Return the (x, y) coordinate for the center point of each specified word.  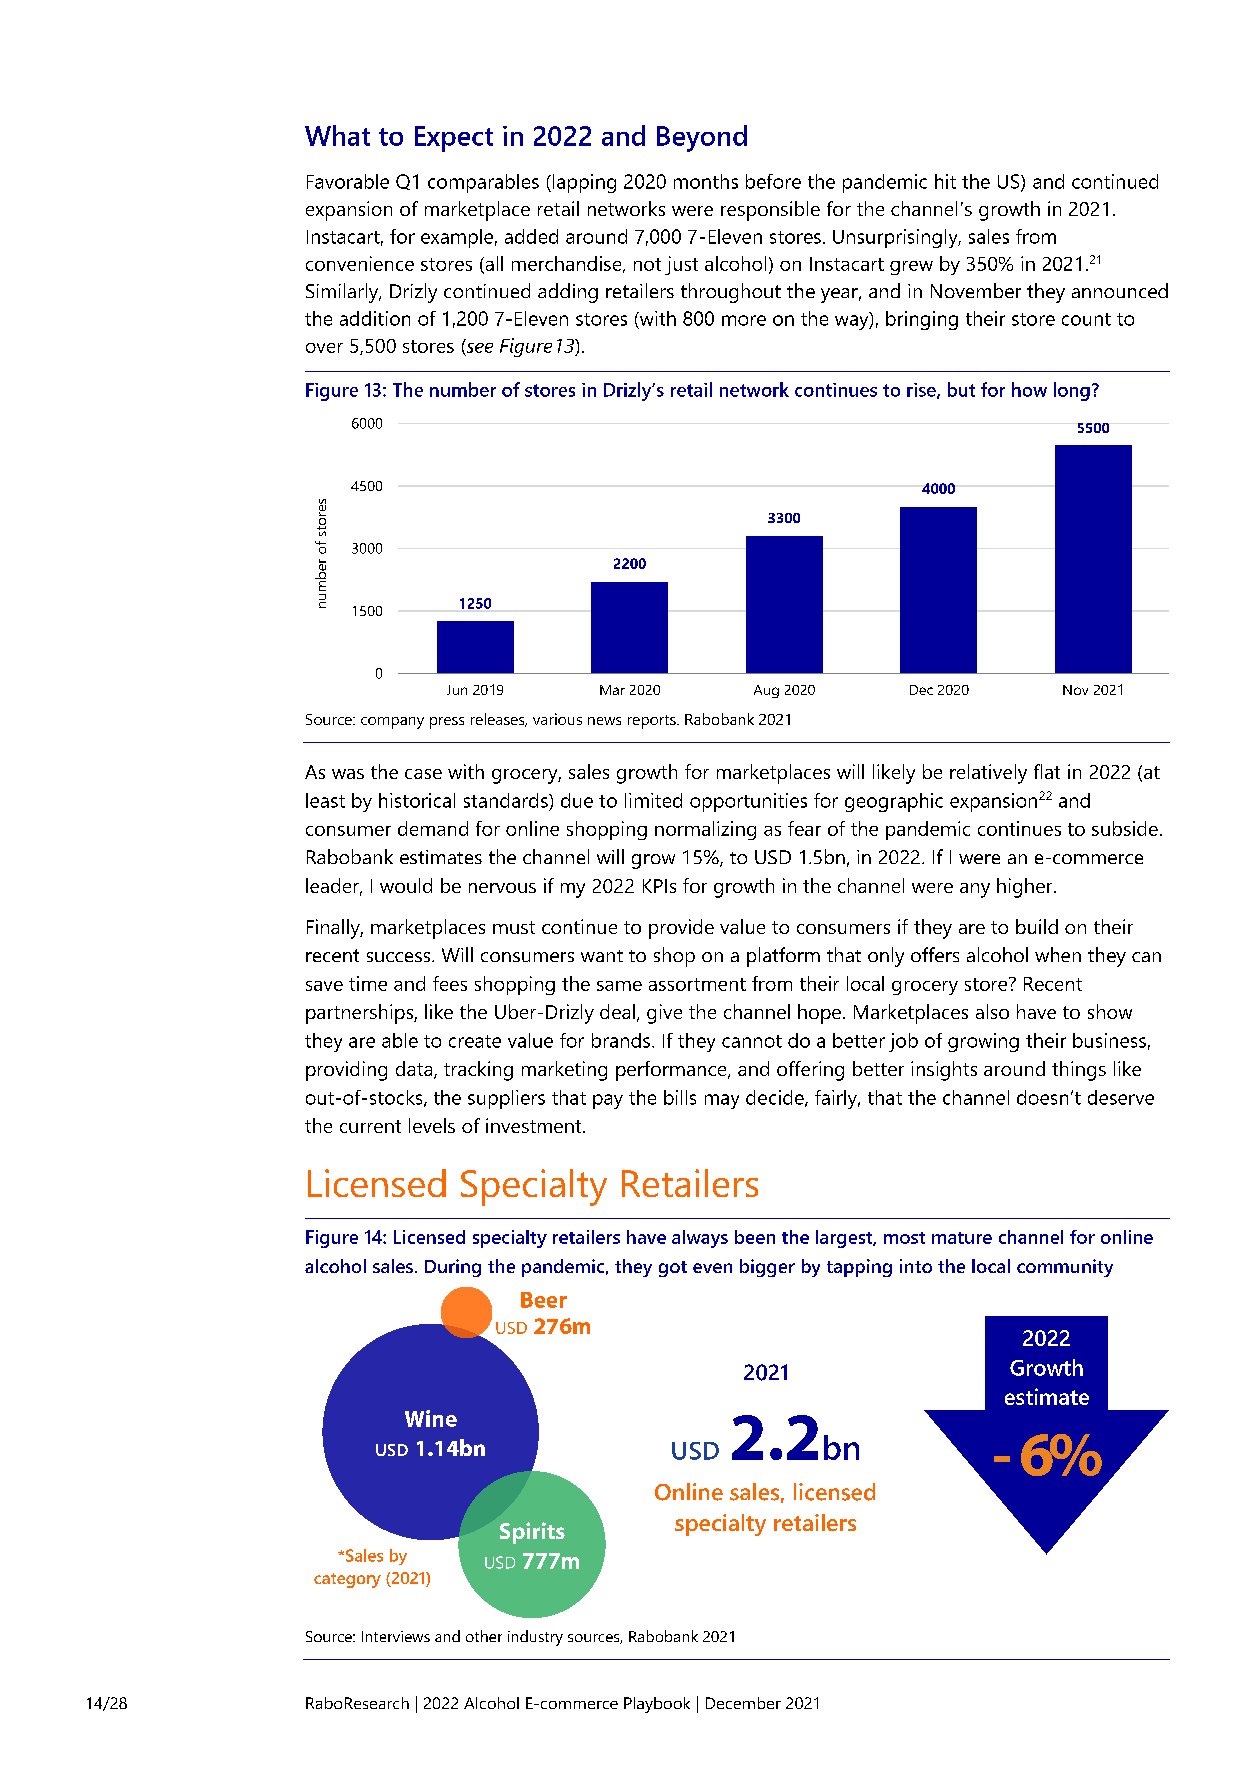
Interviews (396, 1636)
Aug (766, 691)
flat (1047, 771)
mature (962, 1238)
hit (945, 181)
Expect (454, 139)
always (700, 1239)
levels (432, 1125)
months (706, 181)
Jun (457, 690)
